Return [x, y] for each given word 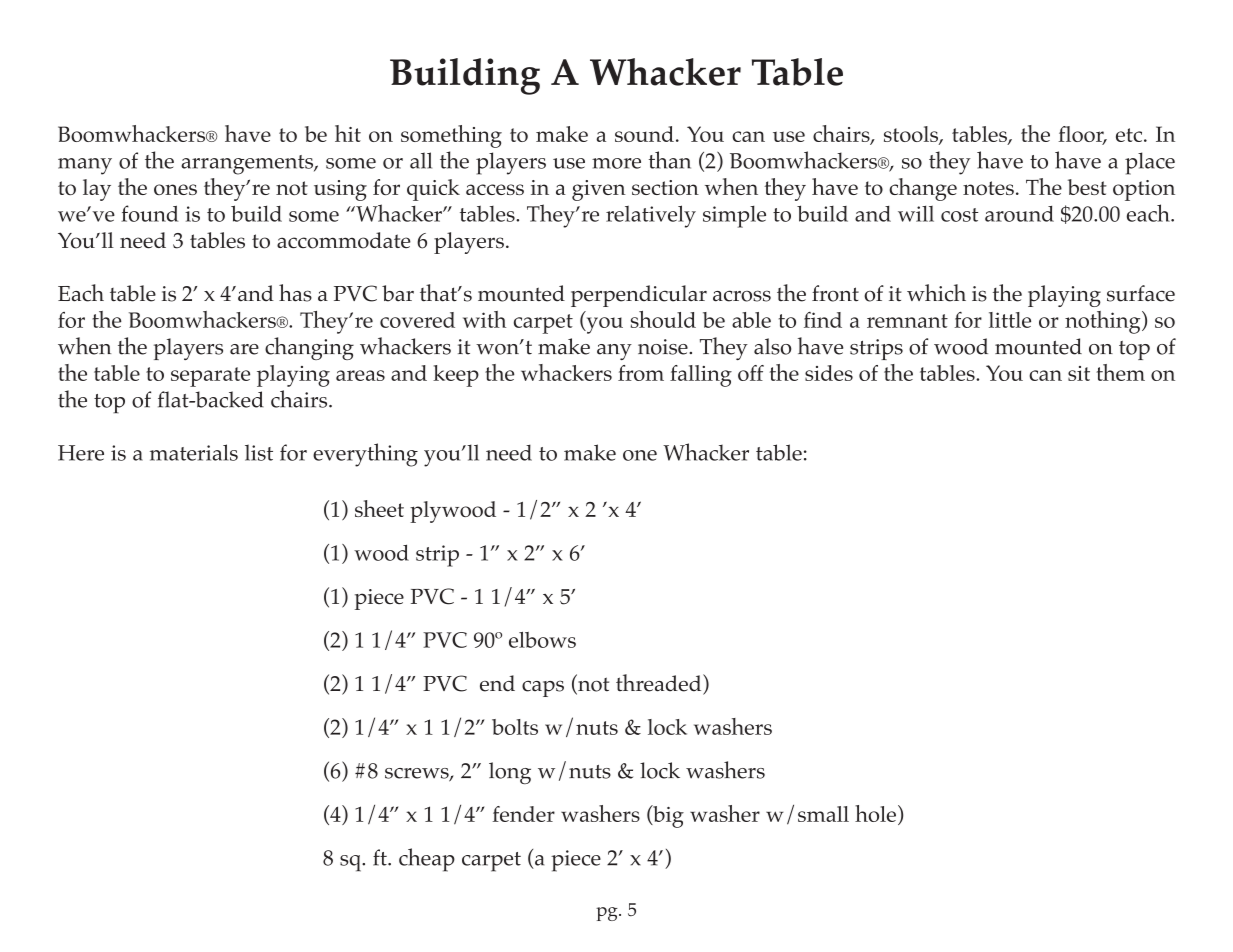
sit [1079, 373]
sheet [379, 508]
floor [1082, 135]
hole [875, 813]
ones [175, 189]
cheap [427, 860]
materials [194, 452]
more [616, 163]
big [667, 816]
